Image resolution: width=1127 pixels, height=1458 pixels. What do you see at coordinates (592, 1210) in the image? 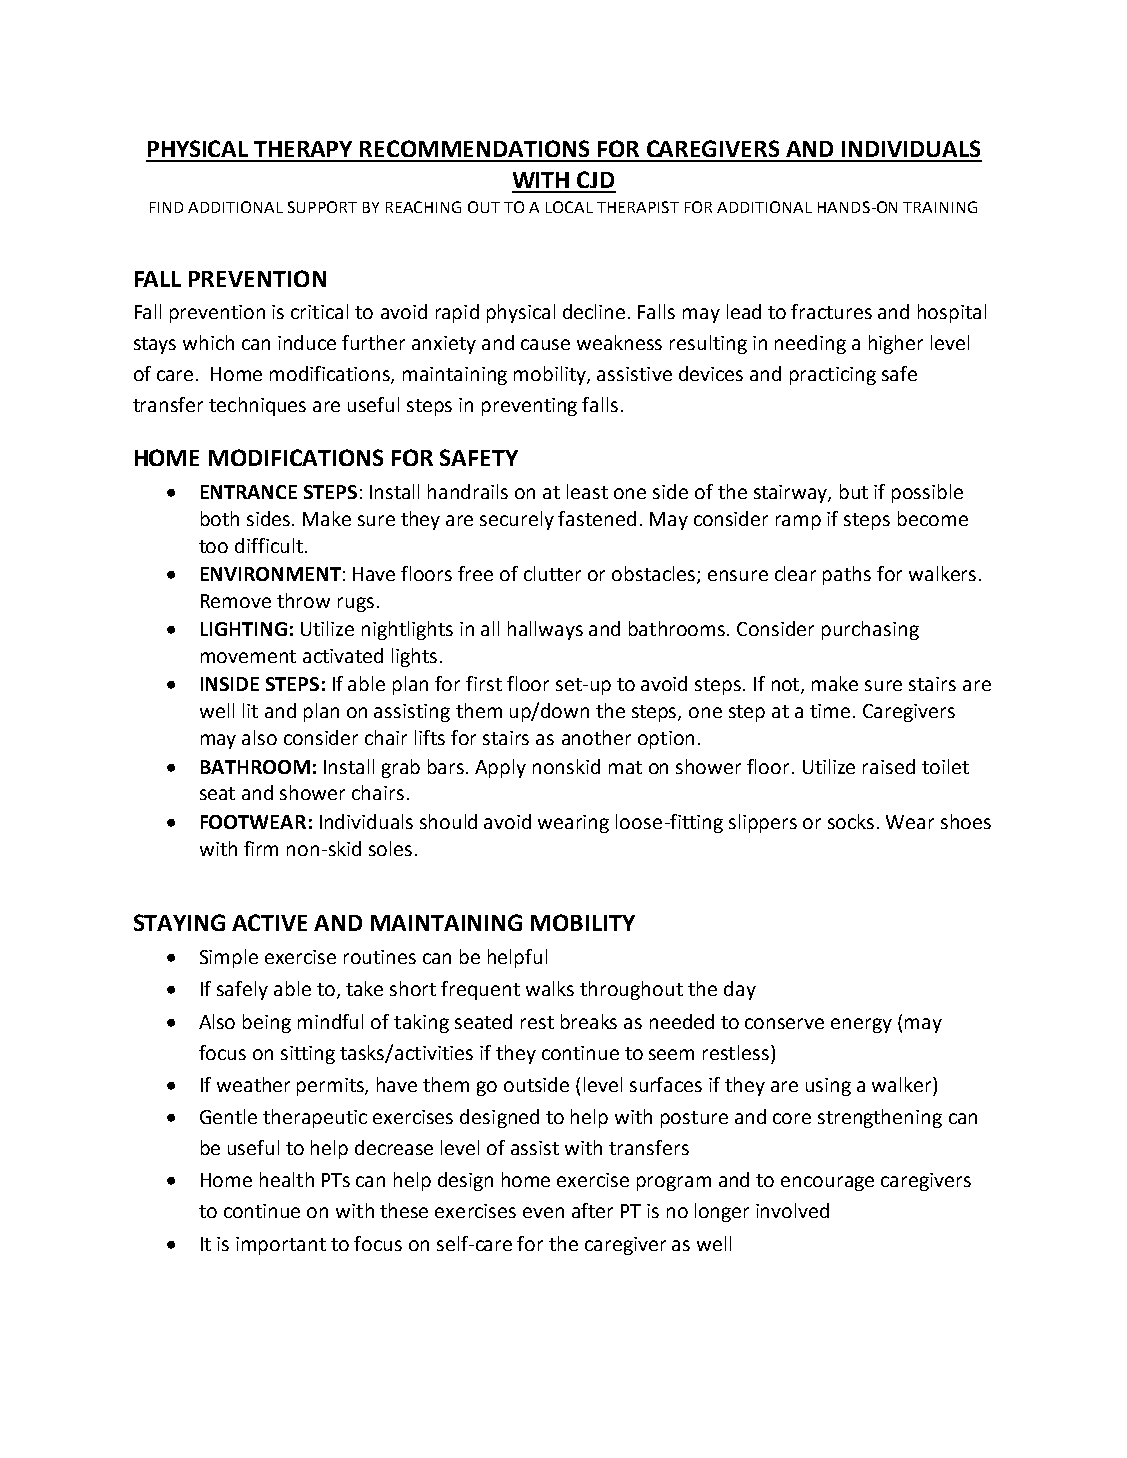
I see `after` at bounding box center [592, 1210].
